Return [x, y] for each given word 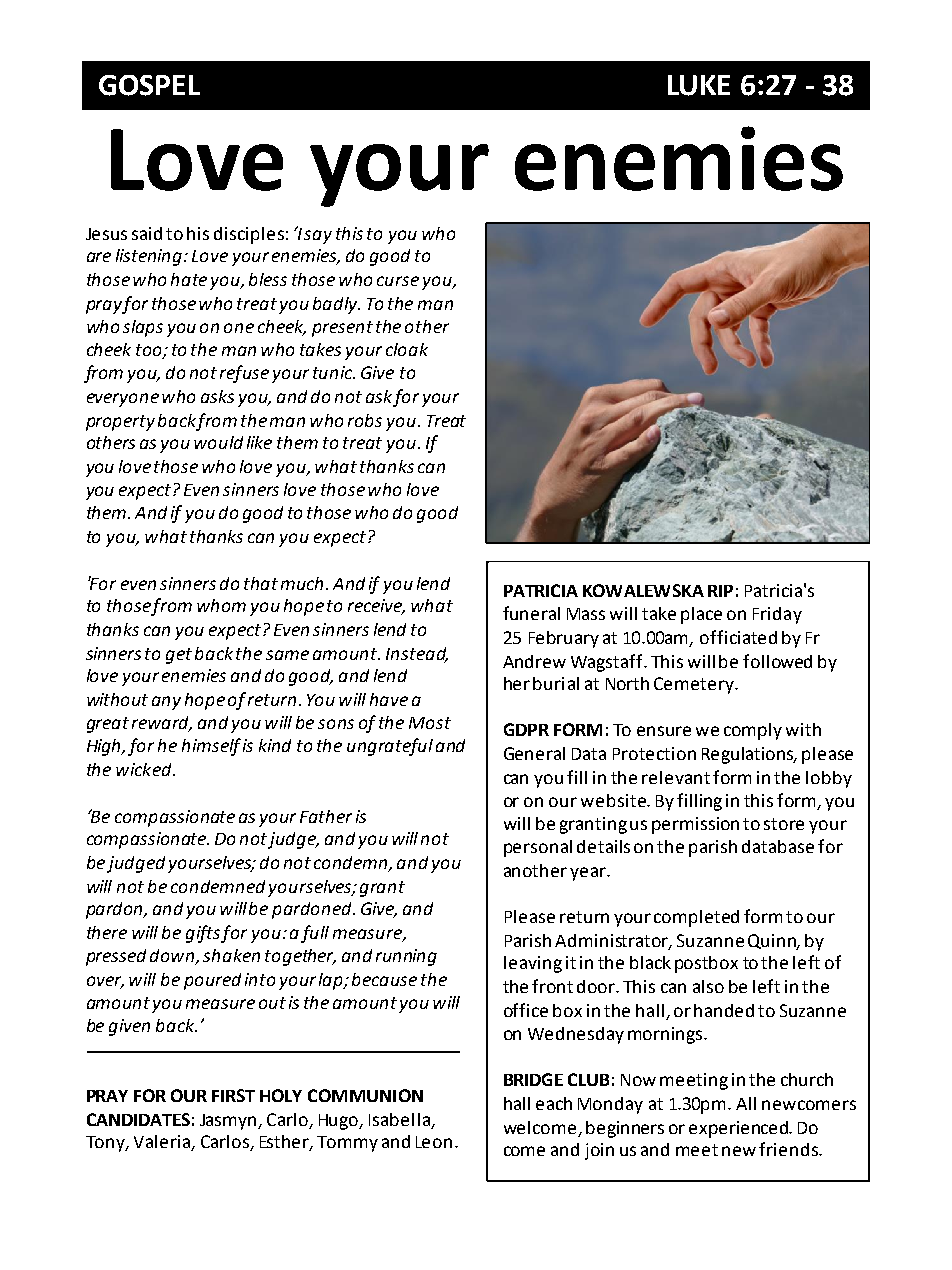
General [534, 753]
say [318, 237]
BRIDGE [533, 1079]
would [218, 442]
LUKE [699, 85]
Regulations [749, 755]
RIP [720, 591]
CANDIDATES [138, 1119]
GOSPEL [149, 85]
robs [365, 420]
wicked [145, 769]
